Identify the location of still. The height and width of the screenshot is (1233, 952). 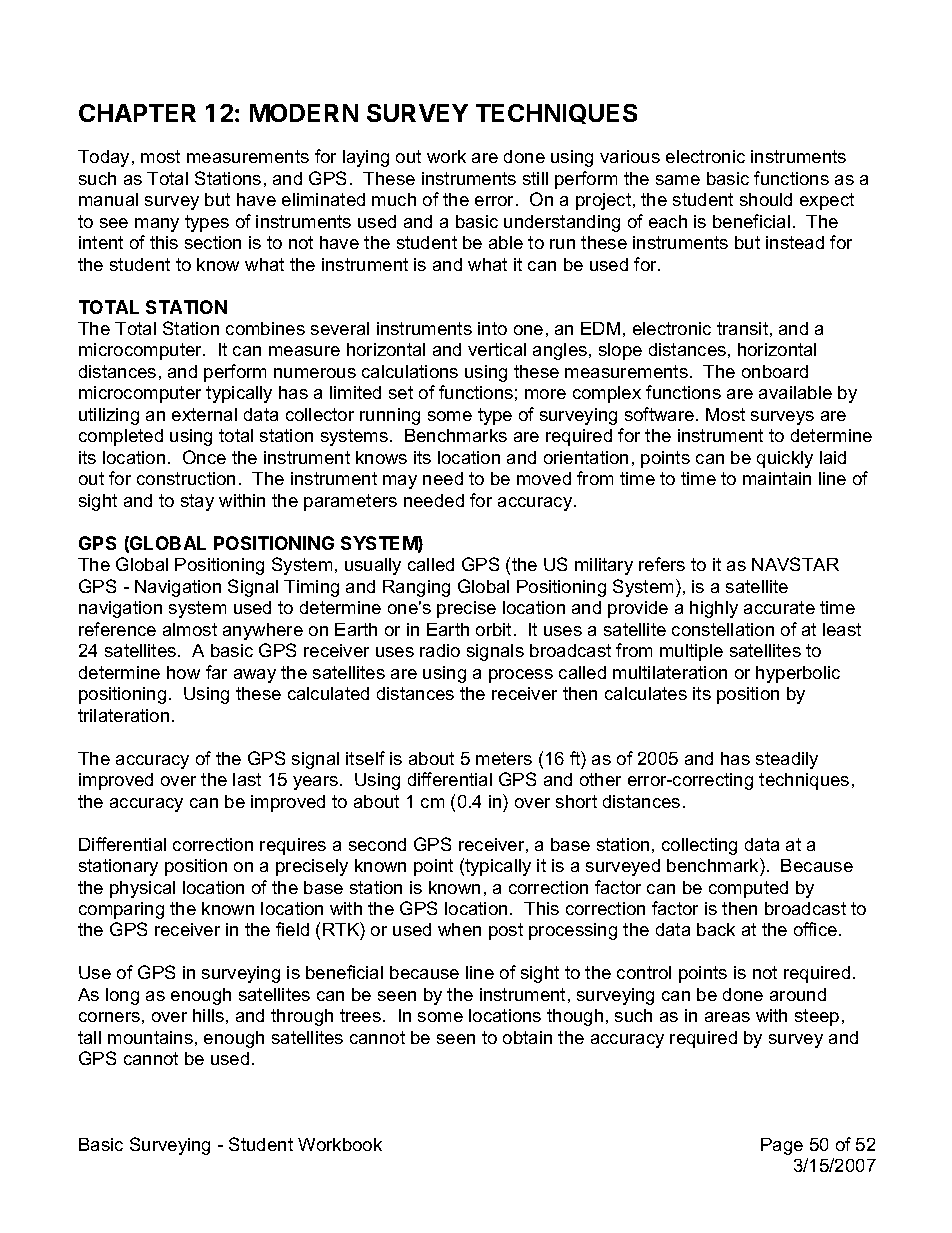
(535, 178).
